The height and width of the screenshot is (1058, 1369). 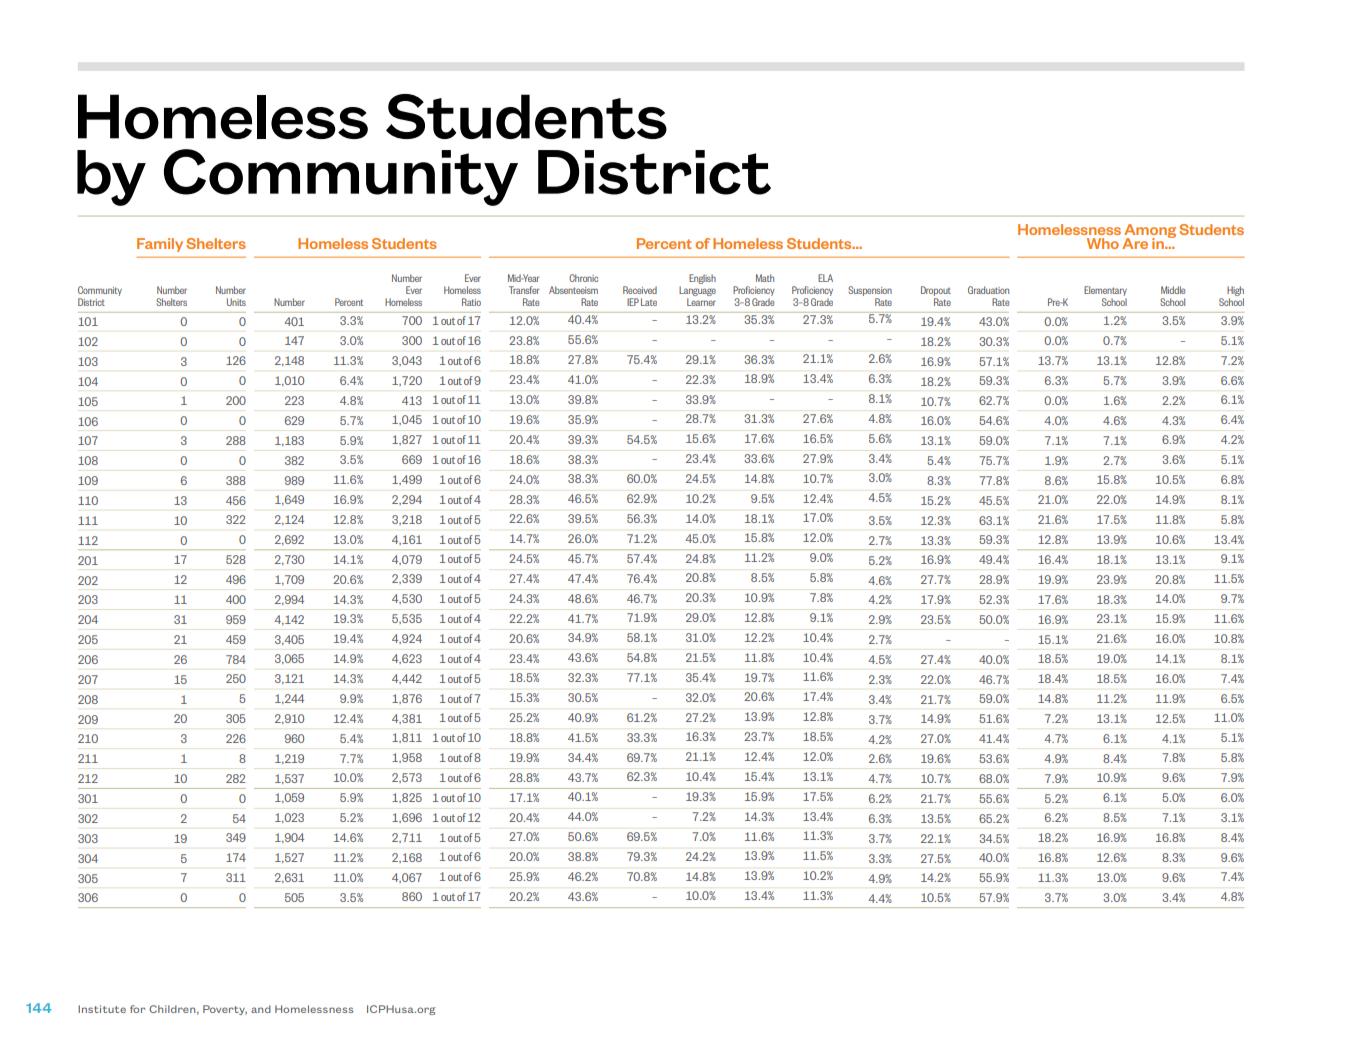 What do you see at coordinates (160, 245) in the screenshot?
I see `Family` at bounding box center [160, 245].
